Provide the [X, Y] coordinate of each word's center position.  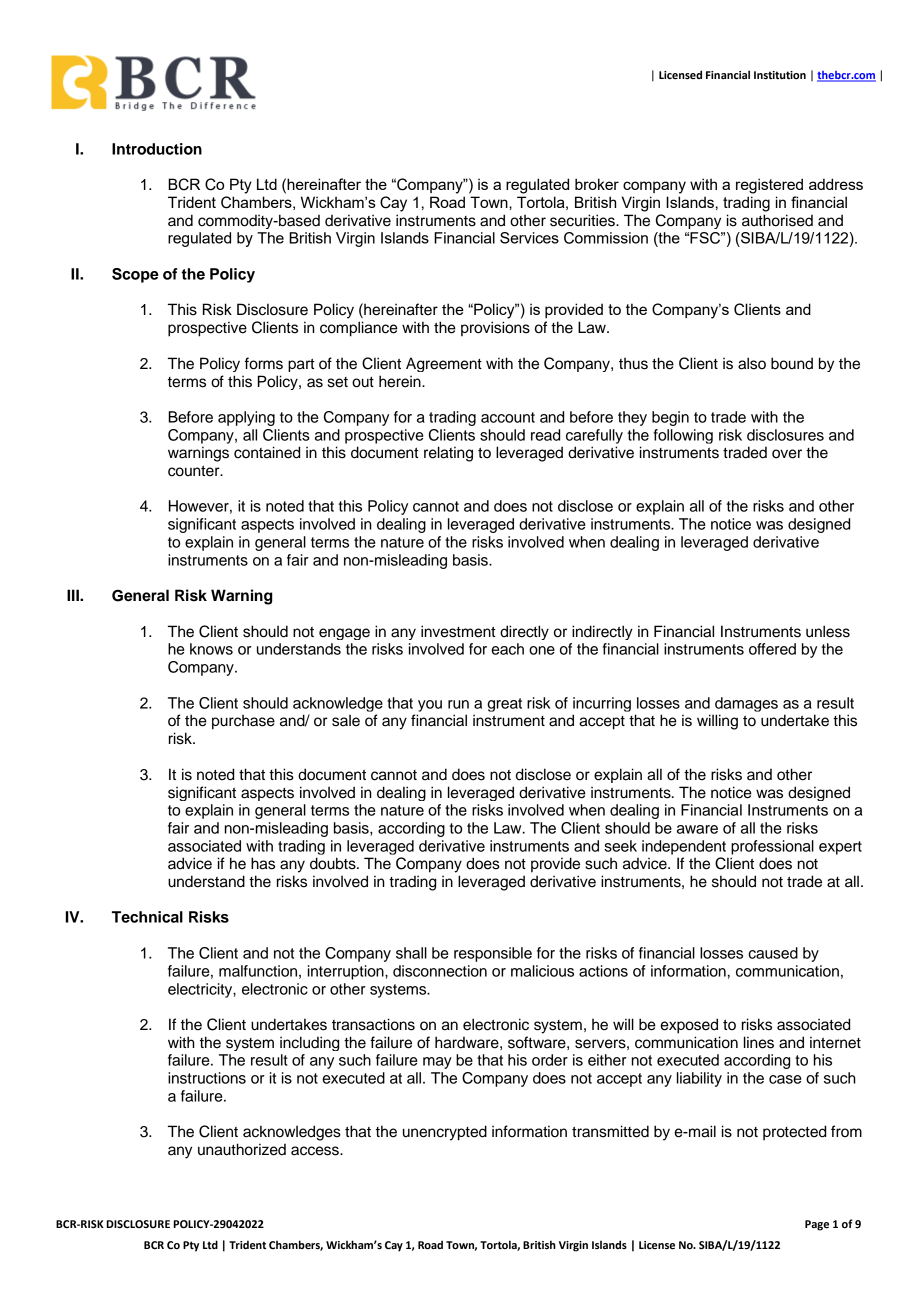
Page [817, 1225]
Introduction [157, 149]
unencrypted [445, 1133]
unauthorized [242, 1149]
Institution [780, 75]
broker [597, 184]
